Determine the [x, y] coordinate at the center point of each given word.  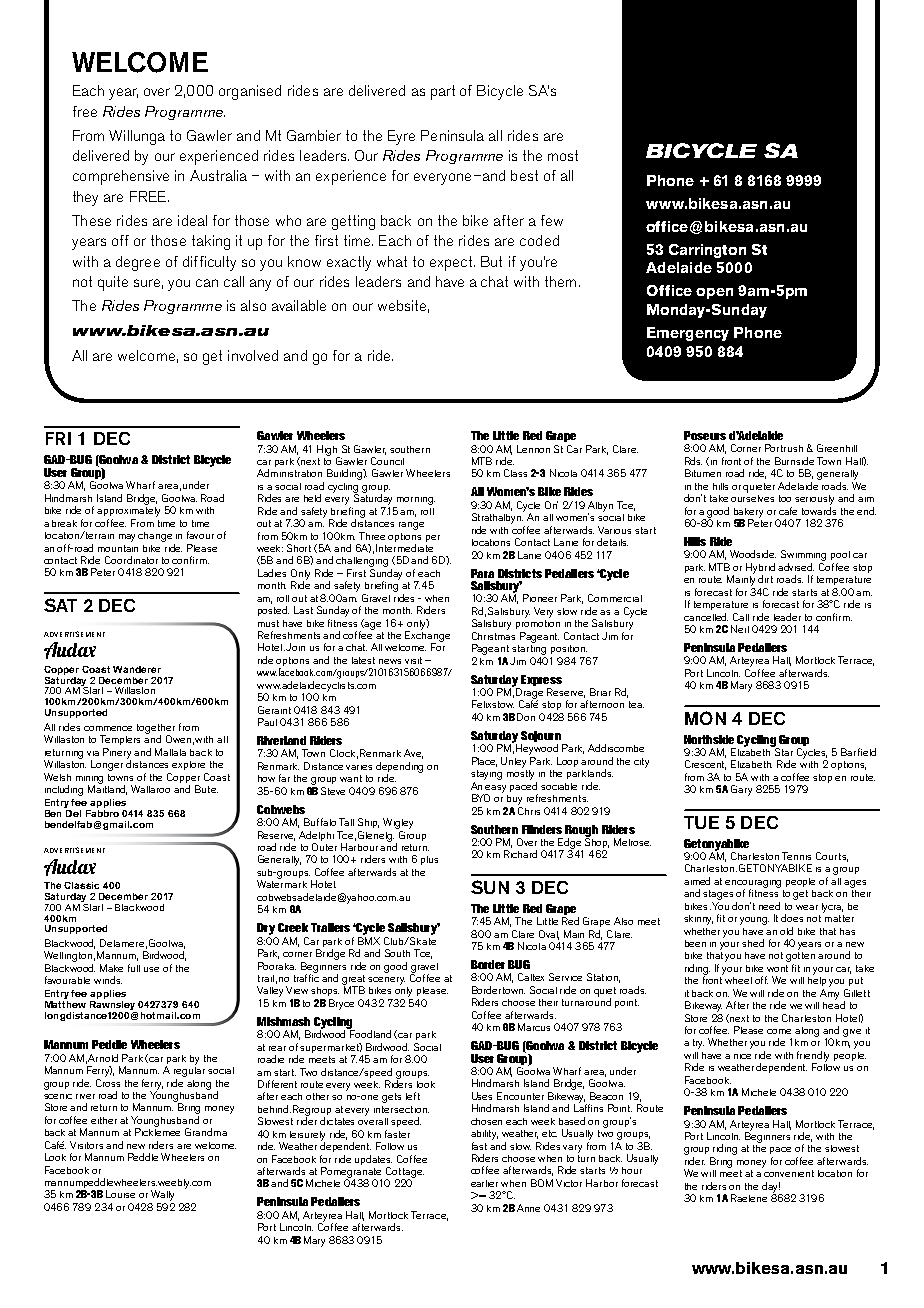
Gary [741, 790]
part [443, 92]
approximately [128, 510]
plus [429, 860]
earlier [484, 1183]
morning [416, 501]
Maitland [107, 789]
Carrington [707, 251]
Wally [162, 1195]
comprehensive [121, 177]
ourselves [752, 497]
